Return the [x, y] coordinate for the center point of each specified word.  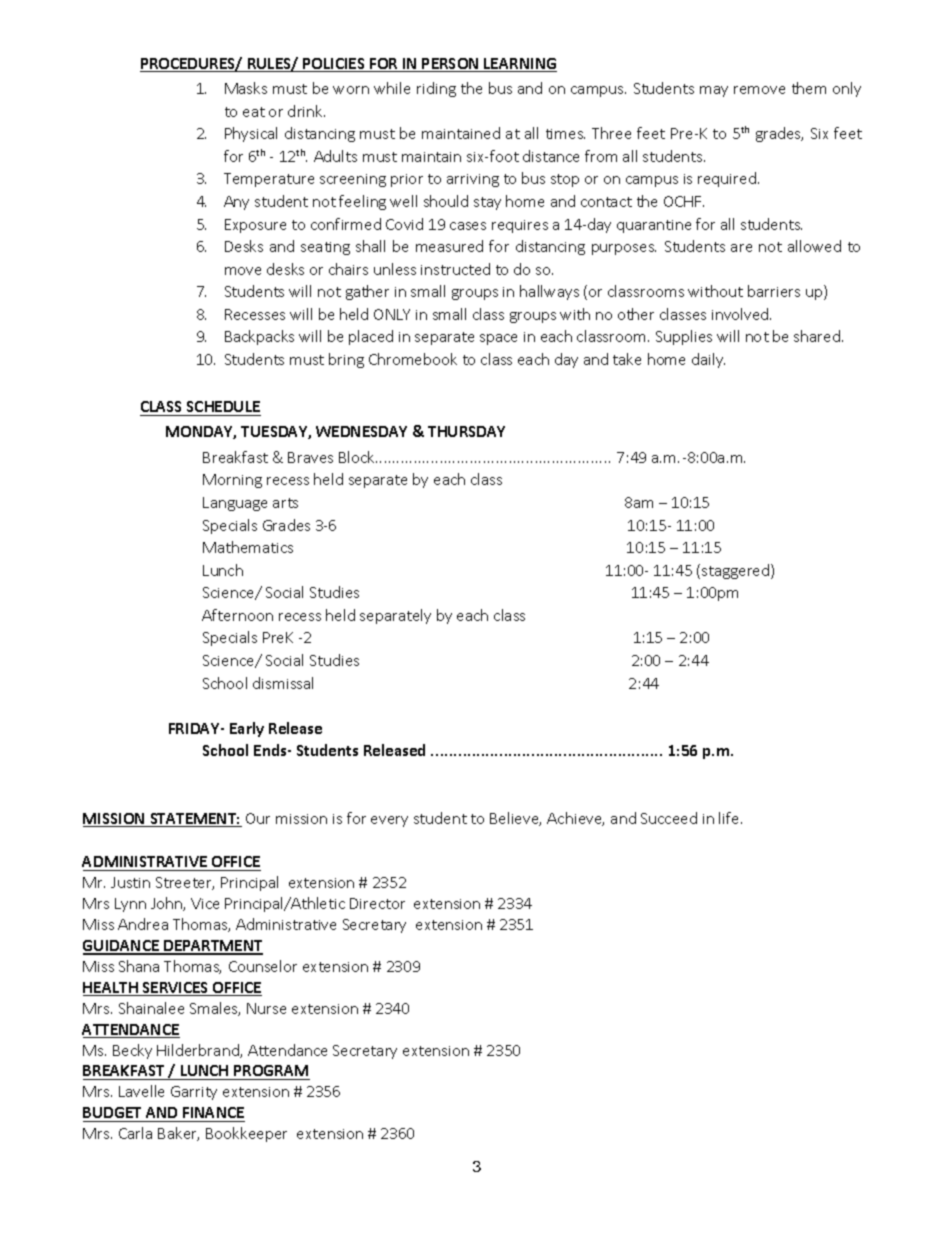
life [730, 818]
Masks [246, 88]
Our [258, 818]
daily [708, 360]
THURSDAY [466, 431]
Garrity [194, 1093]
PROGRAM [271, 1072]
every [389, 821]
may [714, 91]
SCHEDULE [223, 408]
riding [436, 89]
